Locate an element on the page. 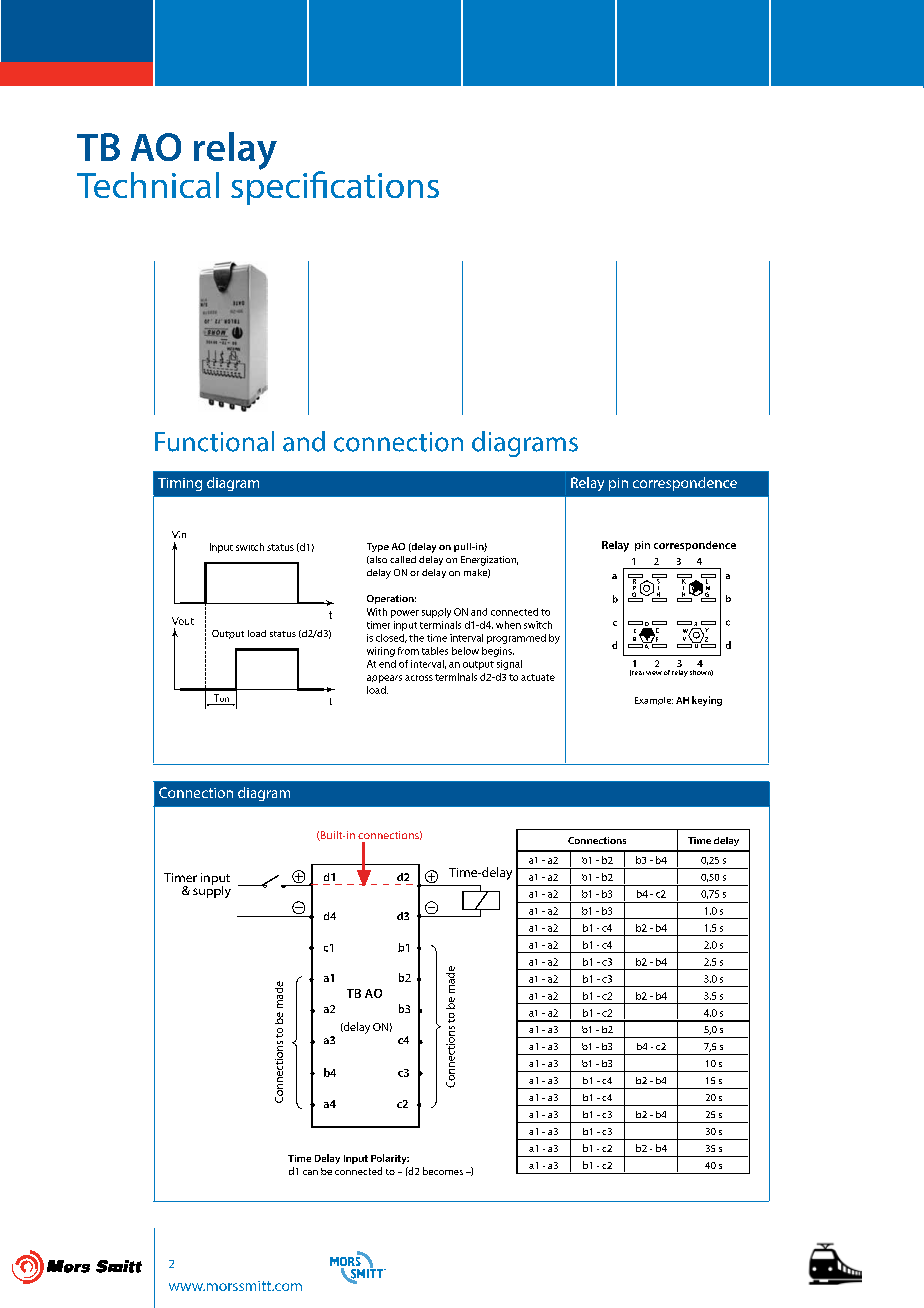 This page has width=924, height=1308. Example is located at coordinates (654, 701).
